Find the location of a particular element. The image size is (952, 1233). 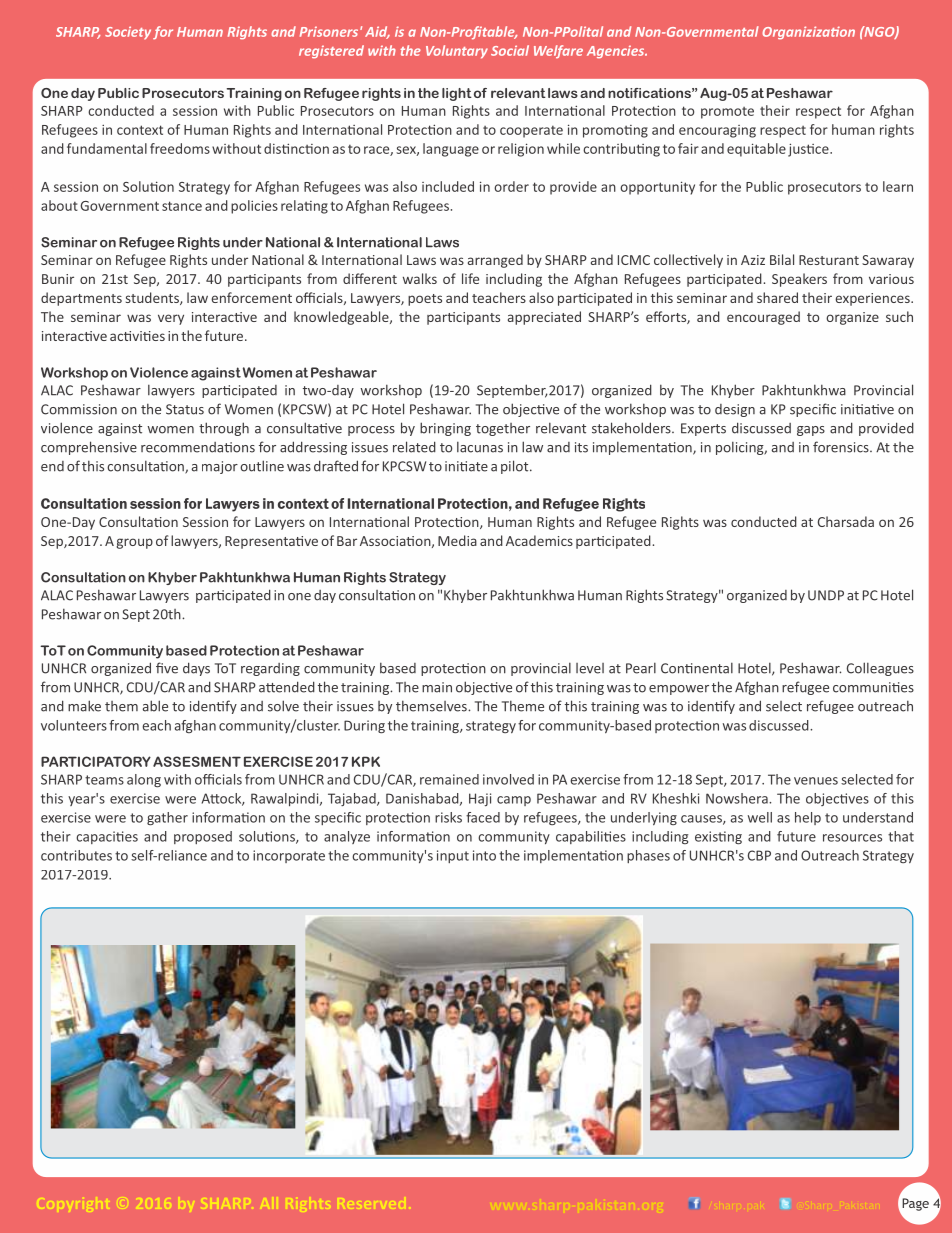

Social is located at coordinates (510, 50).
